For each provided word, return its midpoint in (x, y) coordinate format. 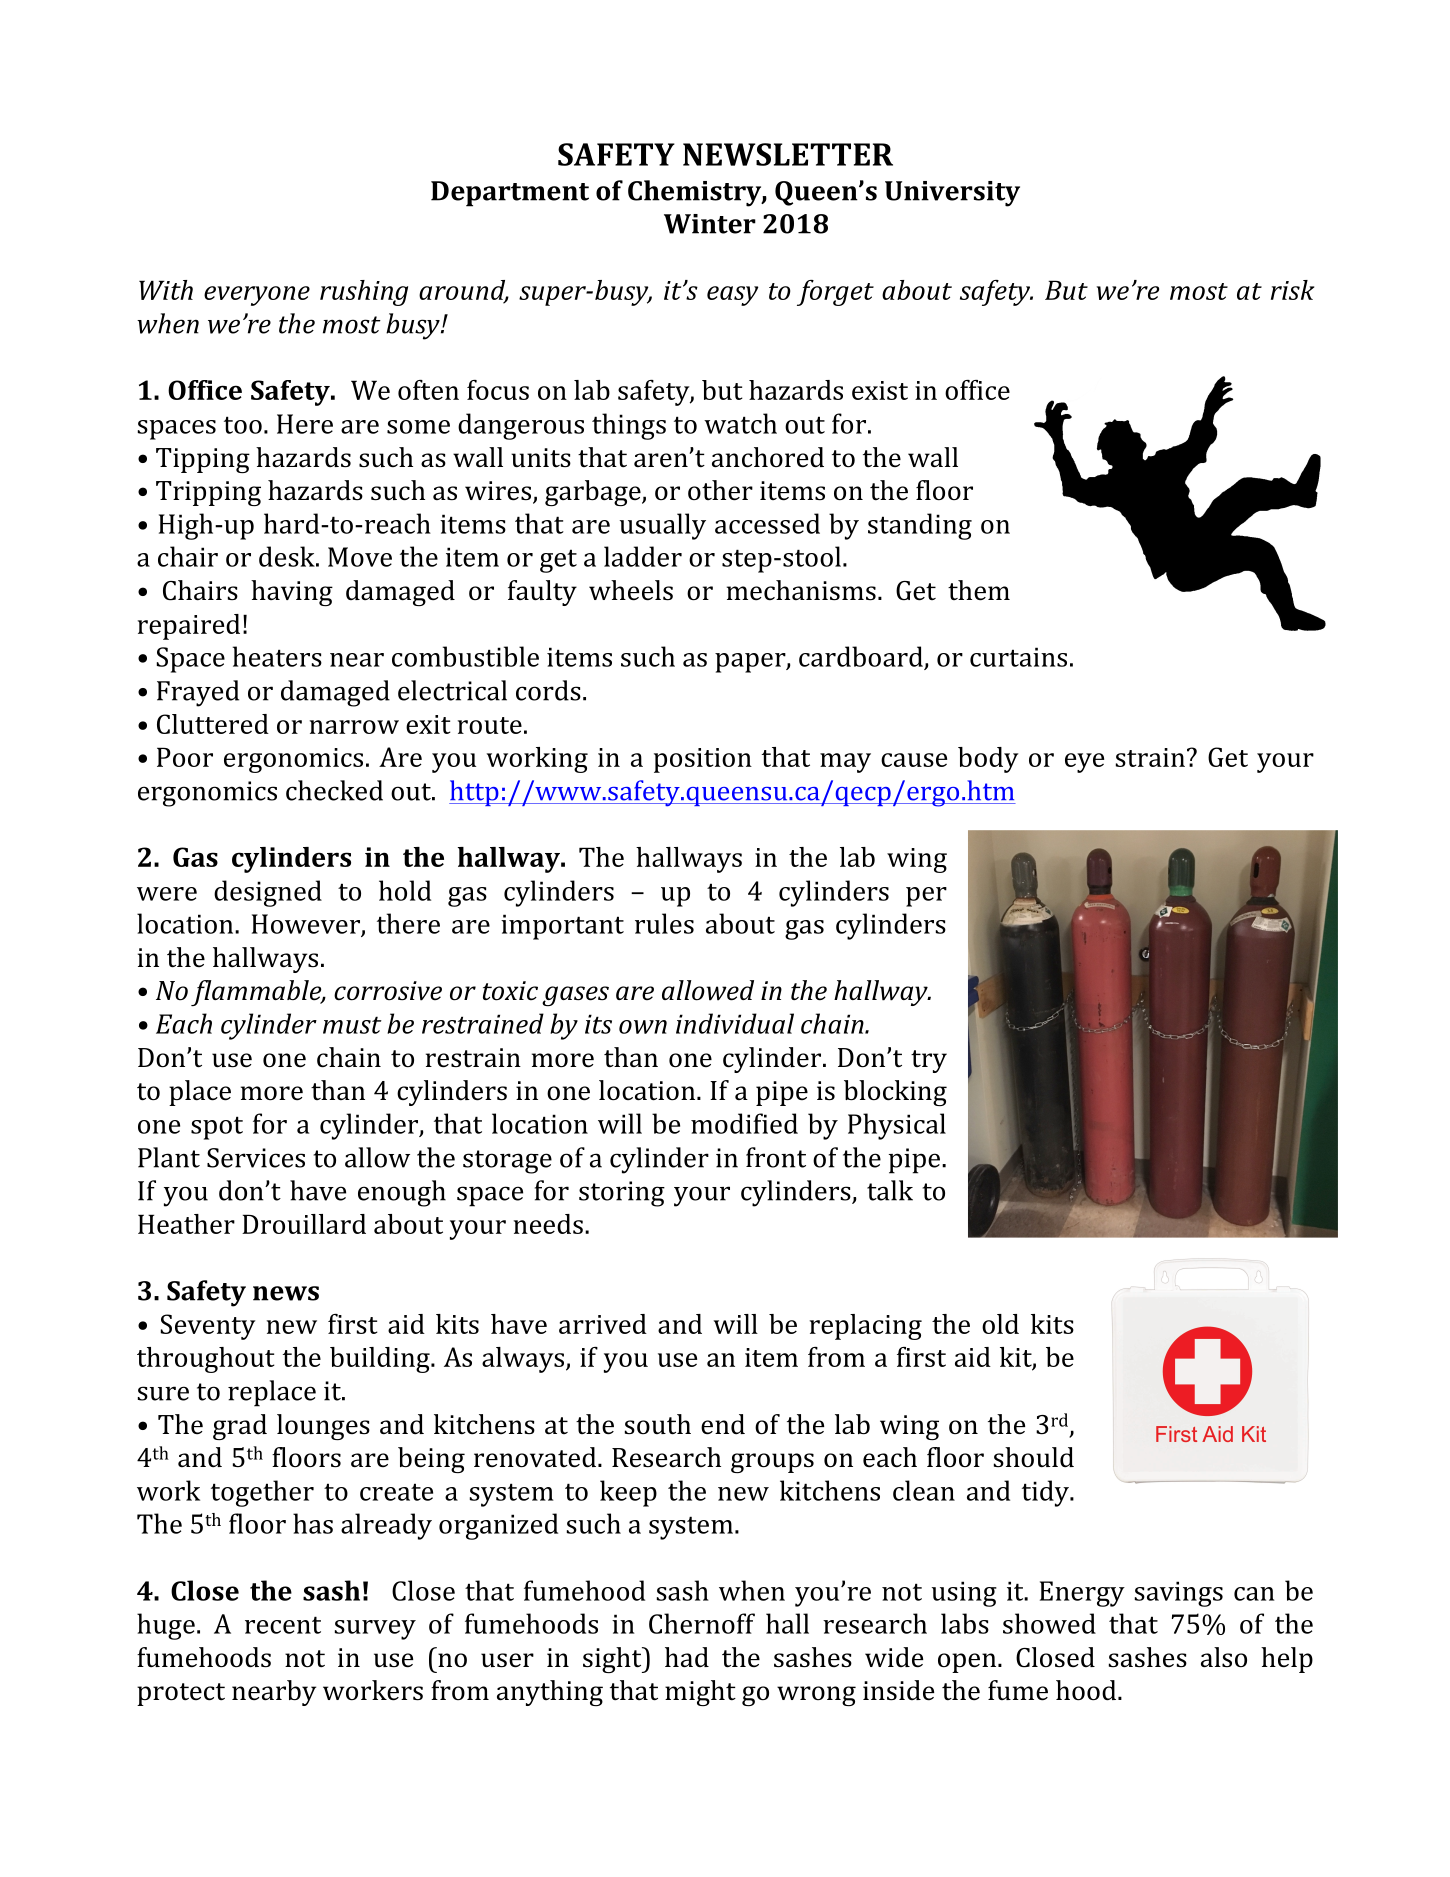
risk (1292, 290)
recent (283, 1625)
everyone (257, 296)
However (307, 925)
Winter (710, 224)
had (687, 1657)
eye (1084, 763)
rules (664, 923)
